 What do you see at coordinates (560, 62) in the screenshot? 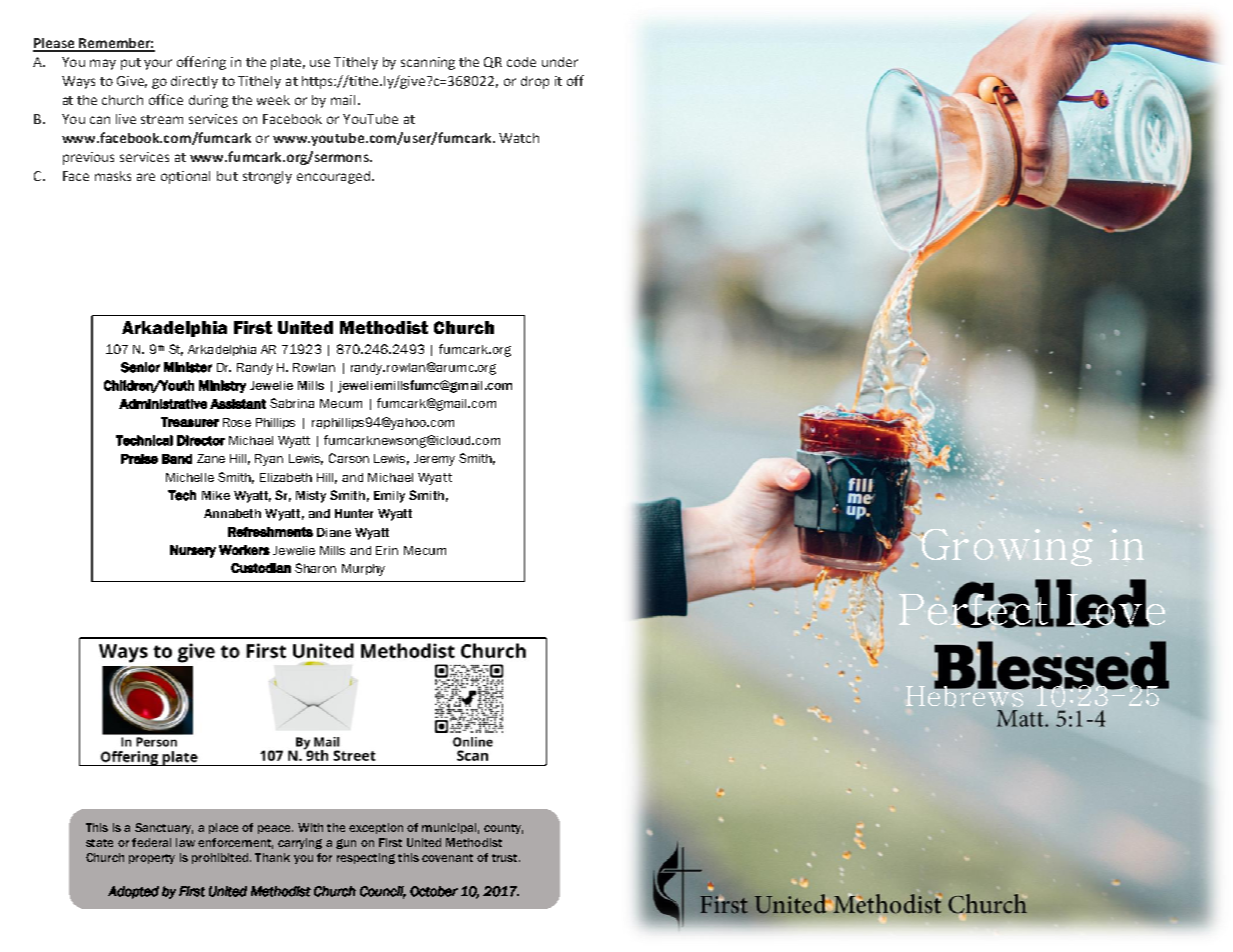
I see `under` at bounding box center [560, 62].
